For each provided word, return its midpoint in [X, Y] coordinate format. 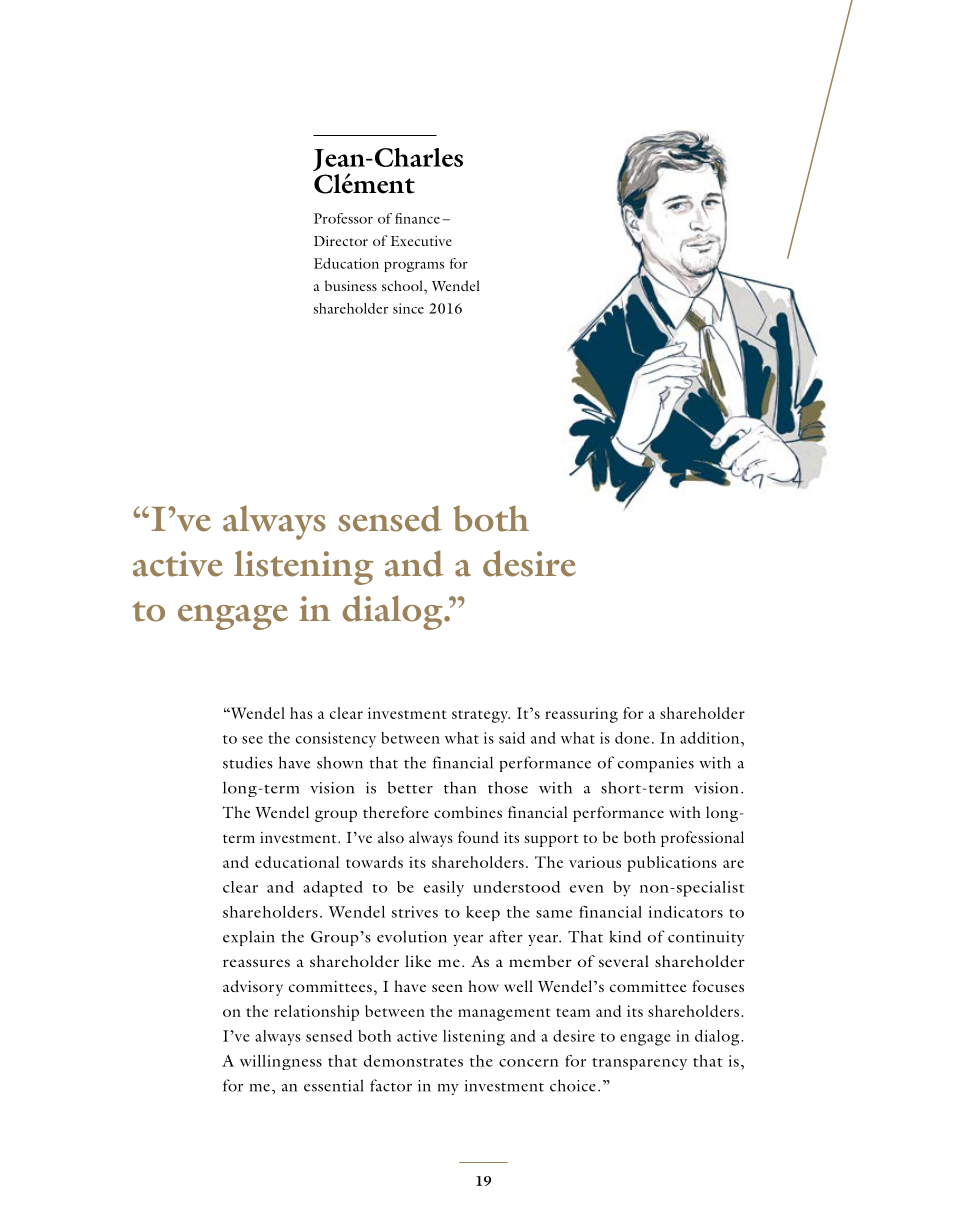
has [301, 713]
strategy [481, 716]
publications [672, 864]
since [408, 308]
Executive [421, 241]
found [478, 837]
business [351, 285]
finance [417, 218]
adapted [333, 889]
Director [341, 241]
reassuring [581, 715]
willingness [281, 1062]
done [632, 738]
